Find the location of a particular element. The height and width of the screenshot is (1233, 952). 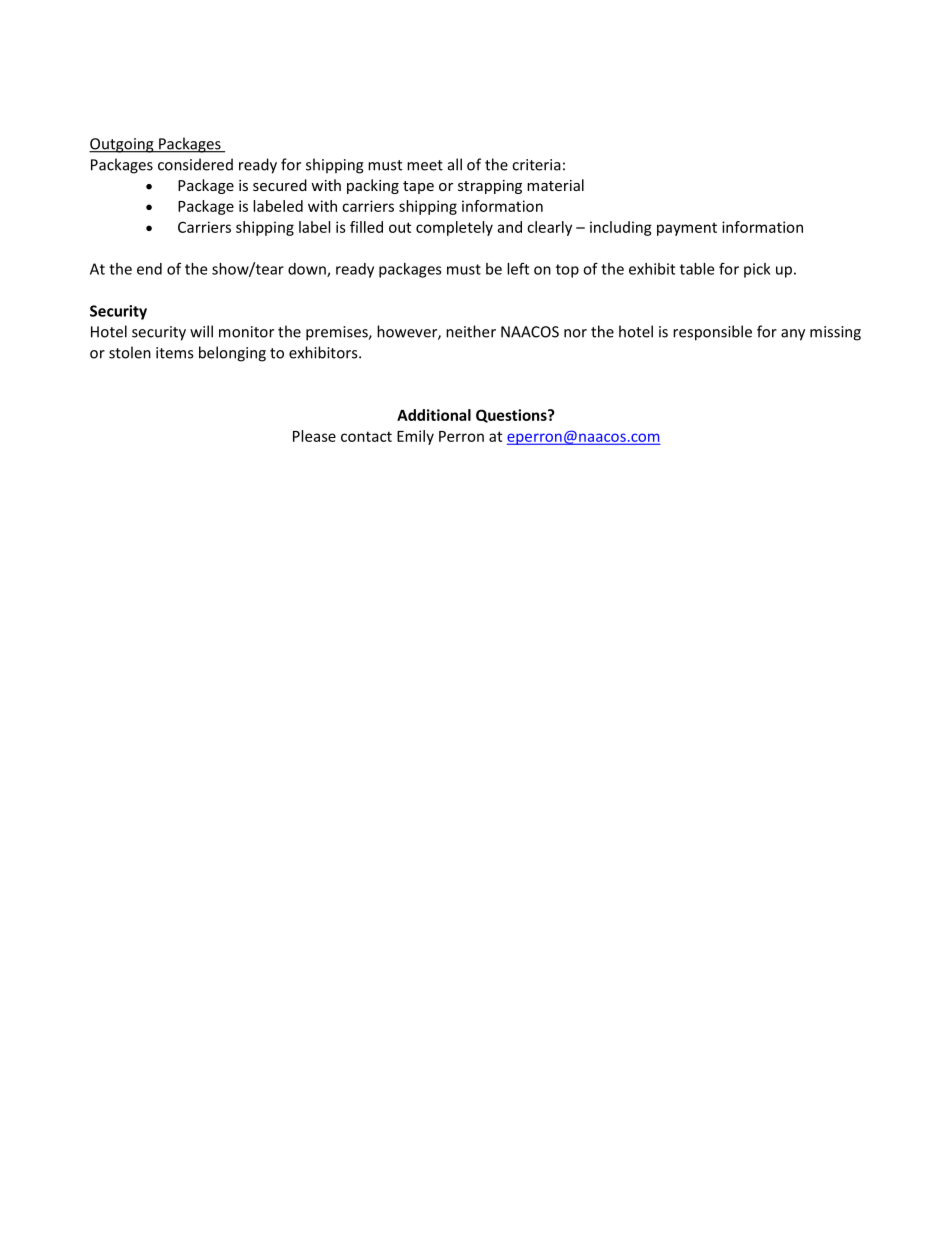

Emily is located at coordinates (415, 437).
